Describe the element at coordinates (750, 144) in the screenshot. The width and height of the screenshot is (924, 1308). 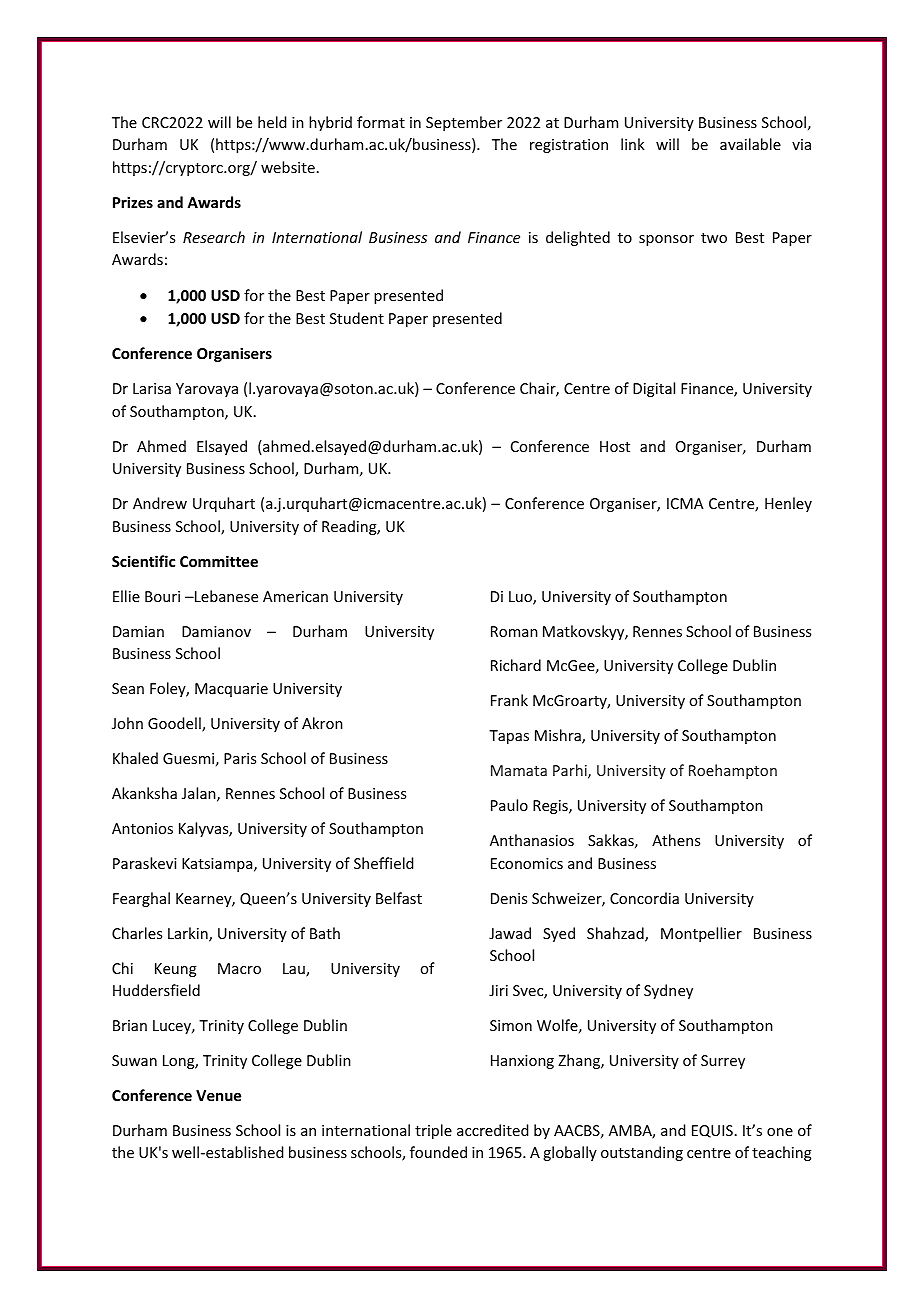
I see `available` at that location.
